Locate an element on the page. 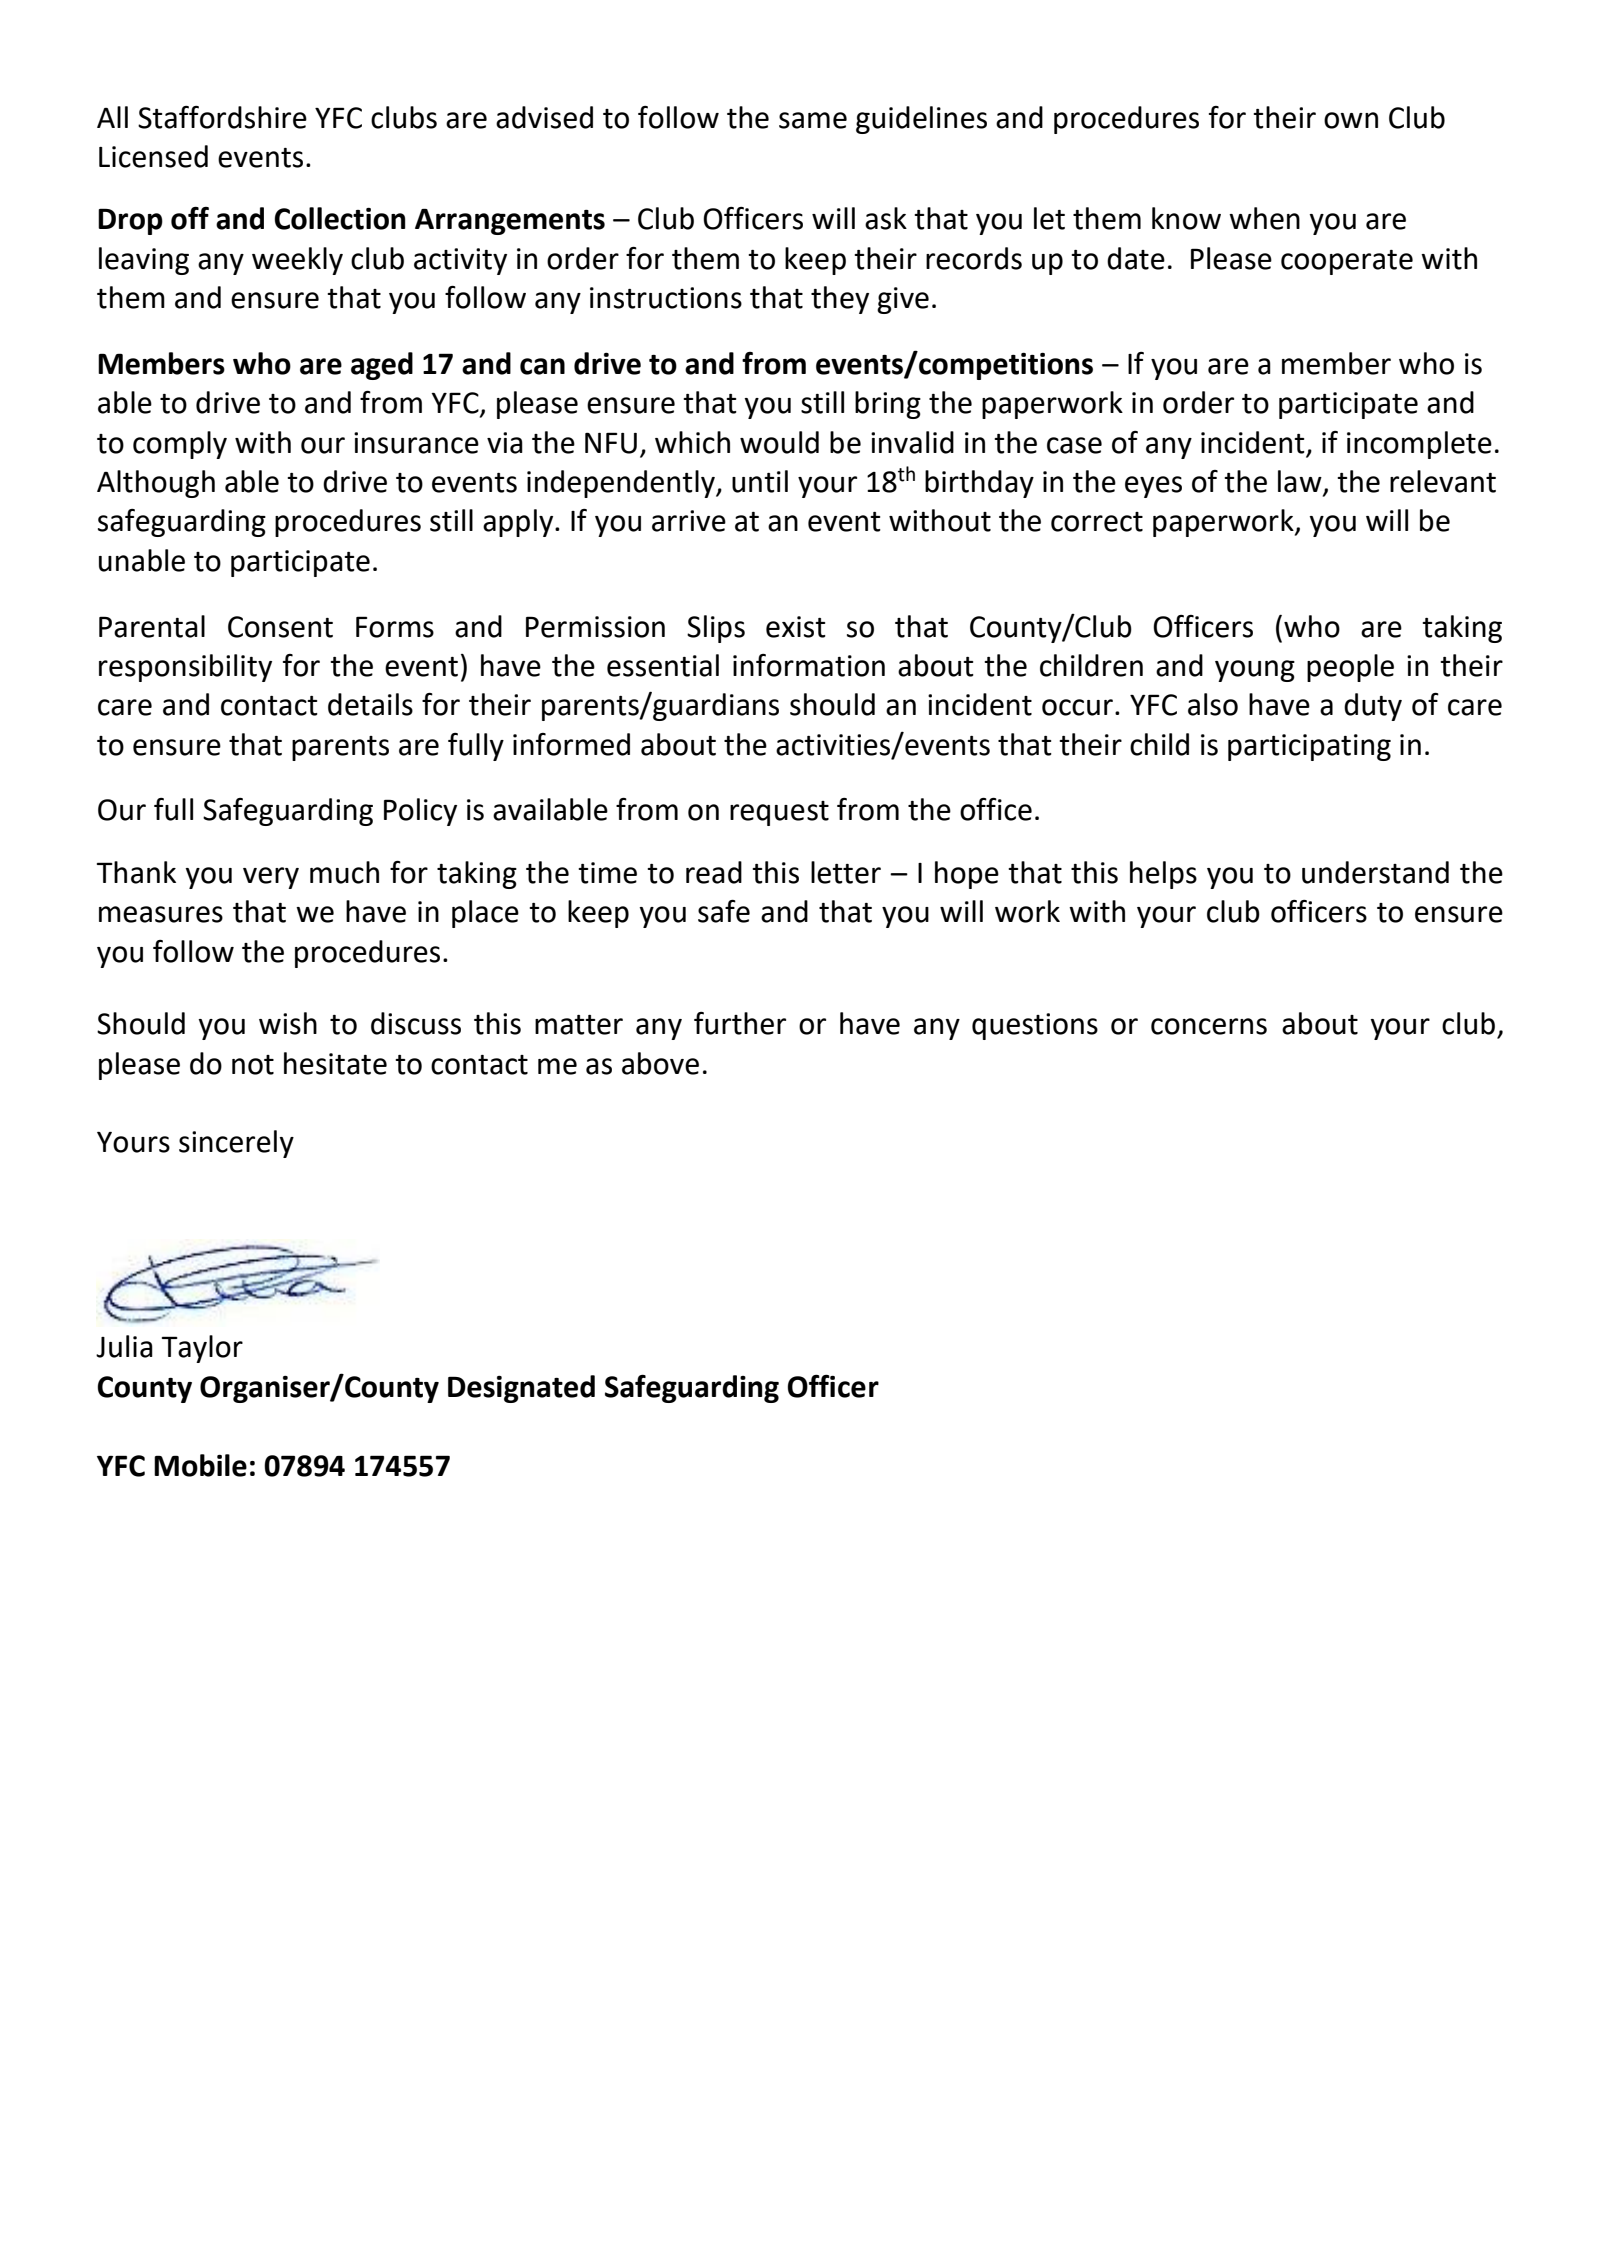 The height and width of the page is (2265, 1601). concerns is located at coordinates (1209, 1026).
